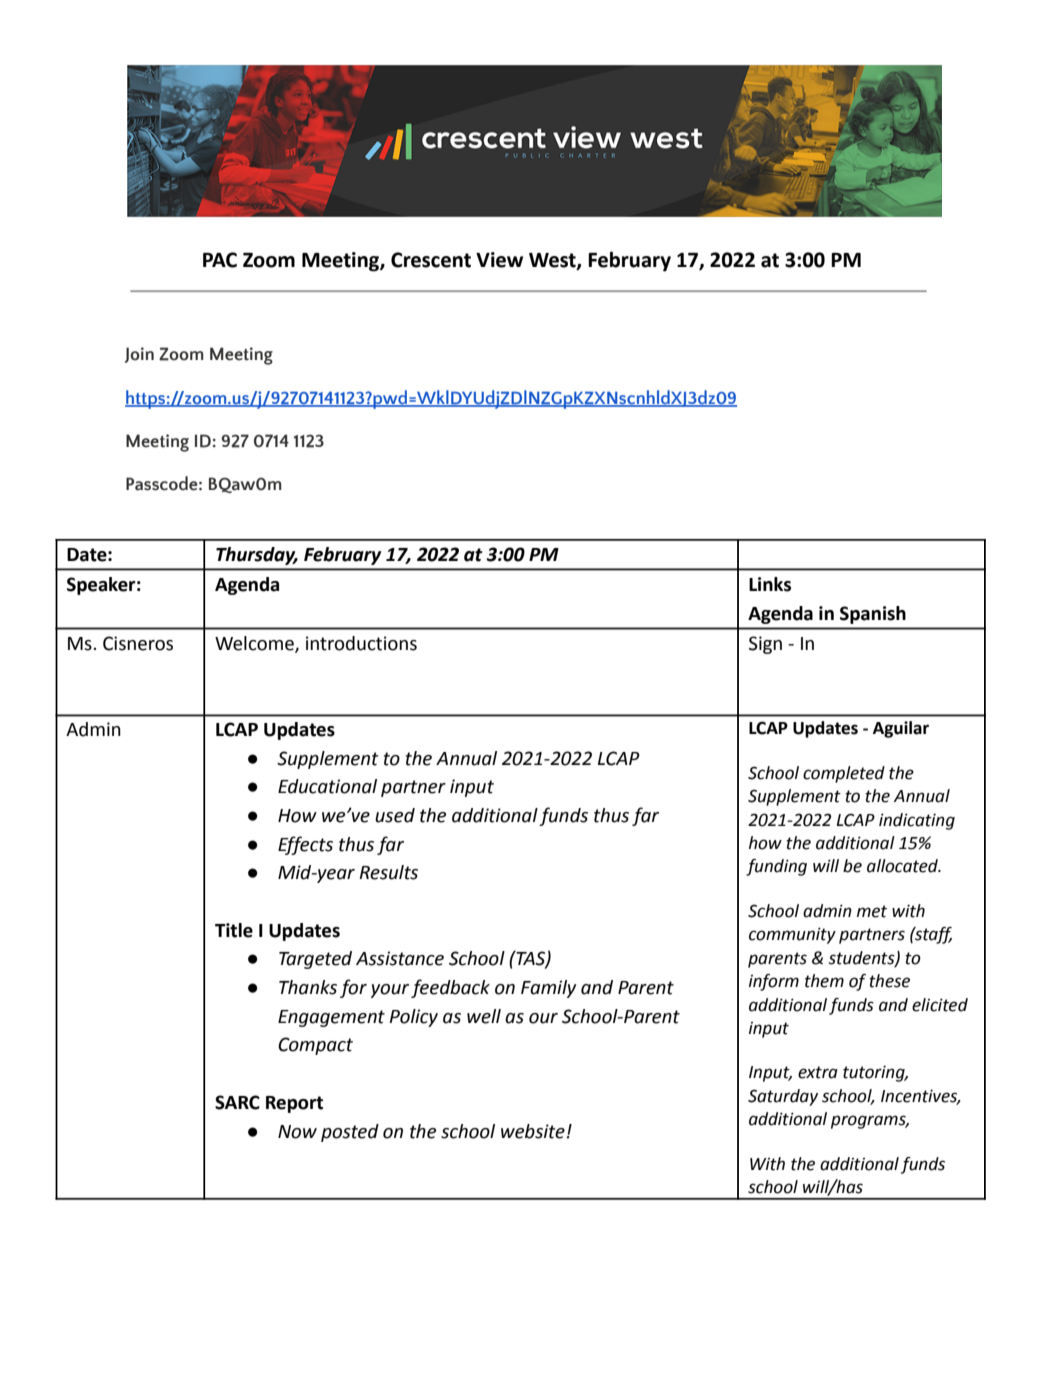 The width and height of the screenshot is (1064, 1377). Describe the element at coordinates (770, 584) in the screenshot. I see `Links` at that location.
